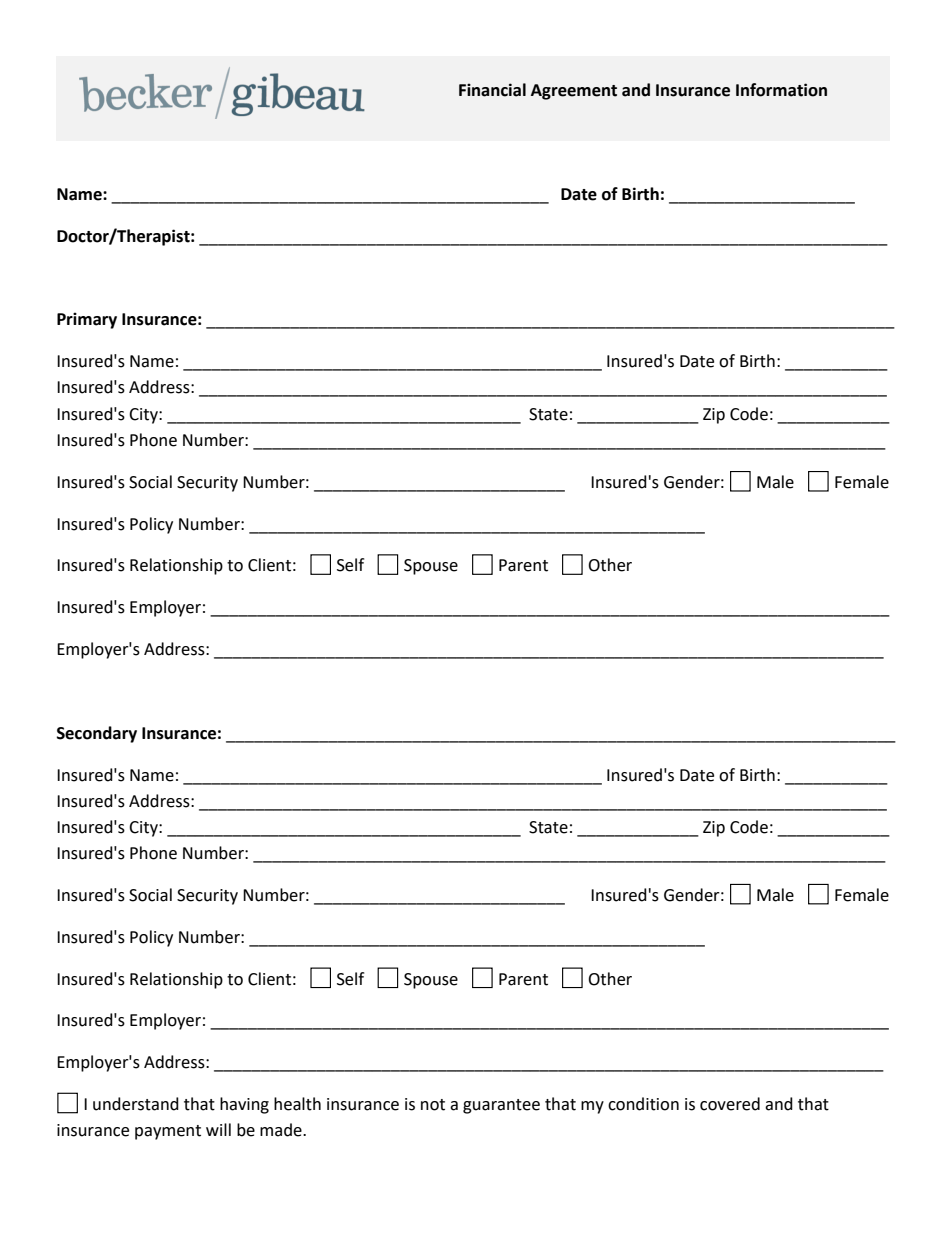 Image resolution: width=952 pixels, height=1233 pixels. Describe the element at coordinates (297, 1104) in the page. I see `health` at that location.
